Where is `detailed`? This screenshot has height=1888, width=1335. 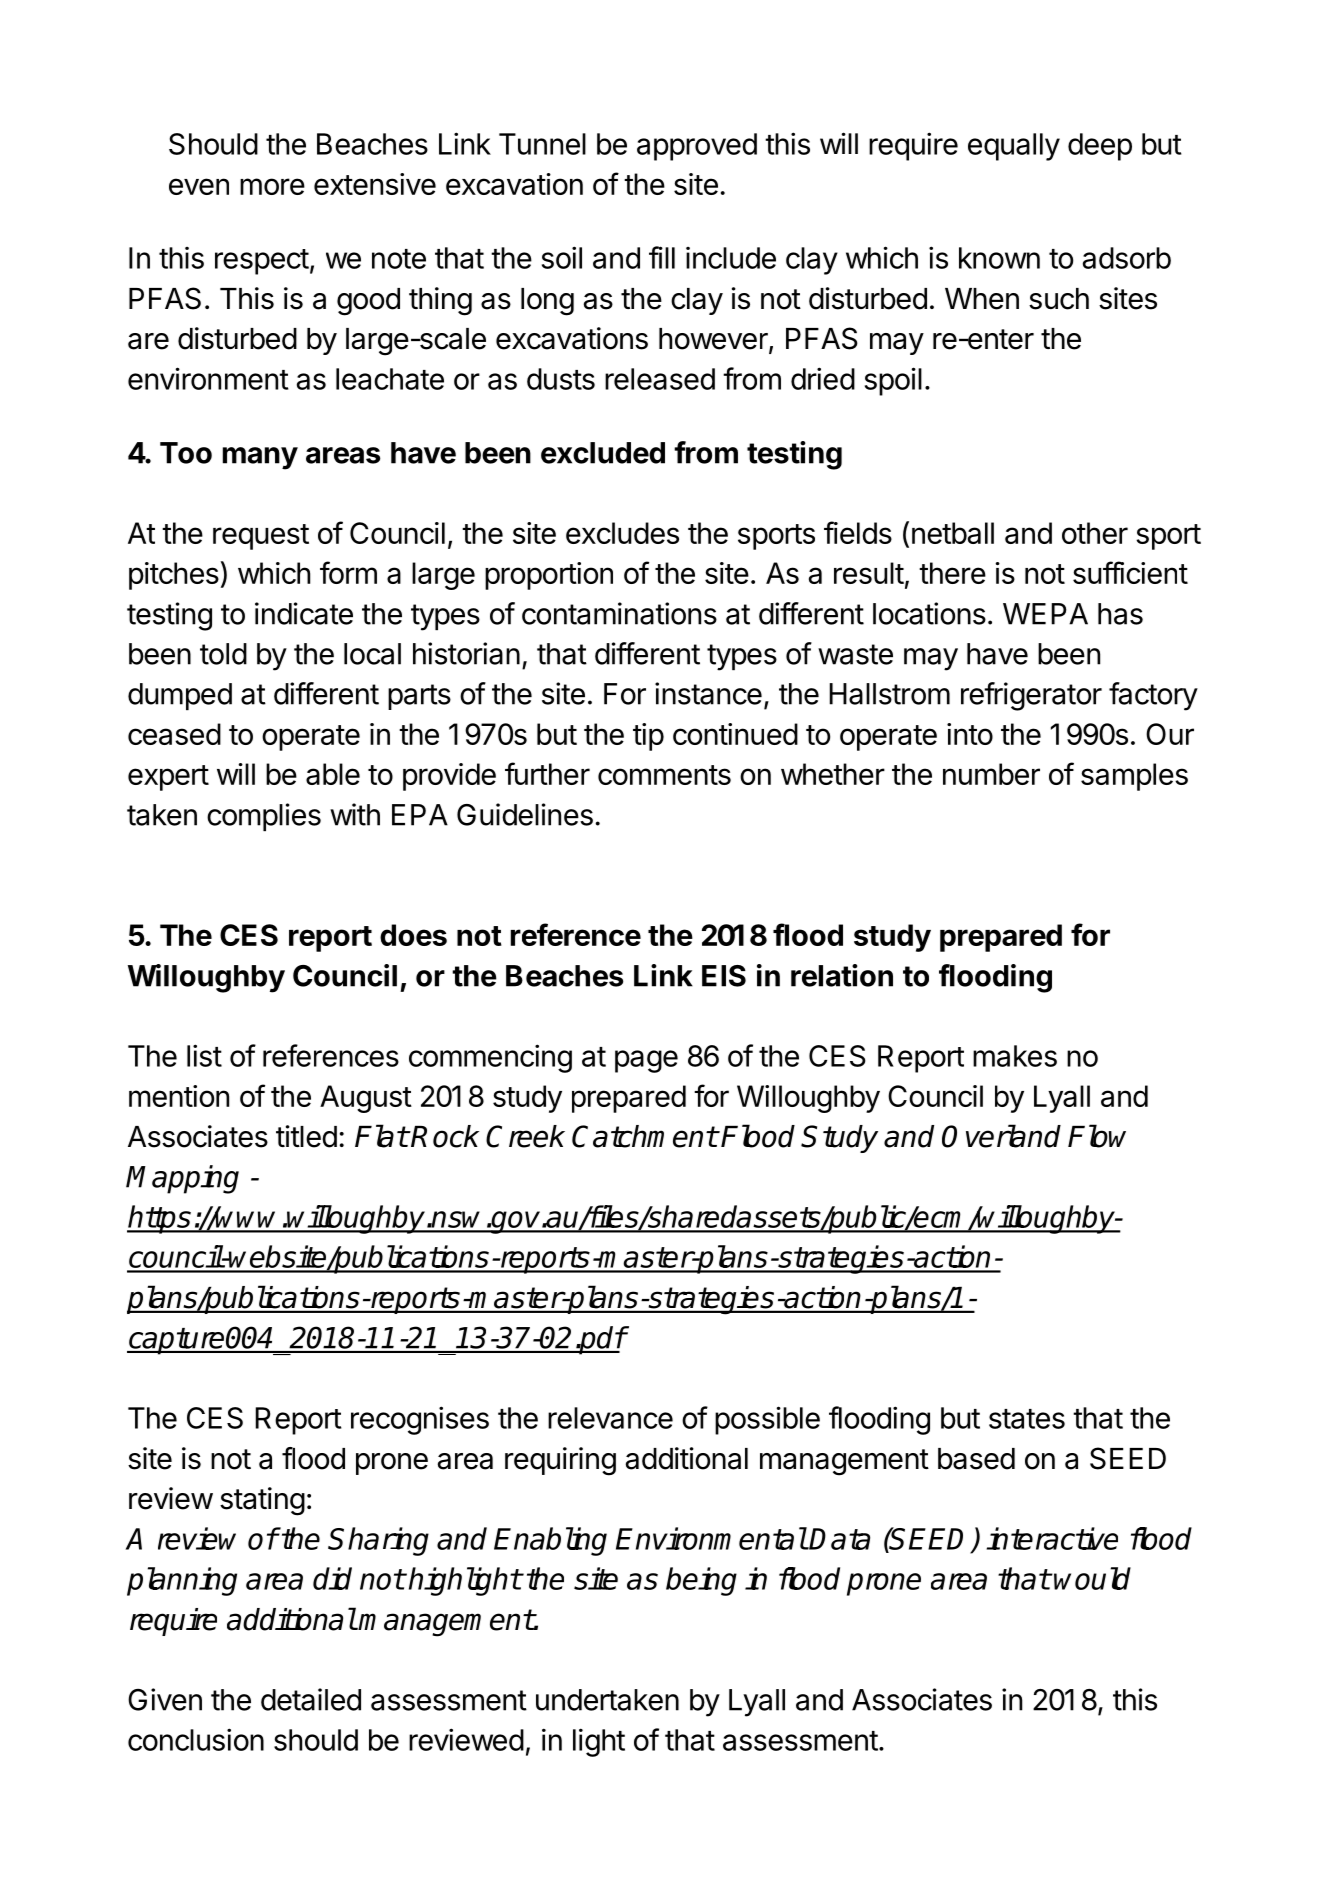 detailed is located at coordinates (311, 1699).
